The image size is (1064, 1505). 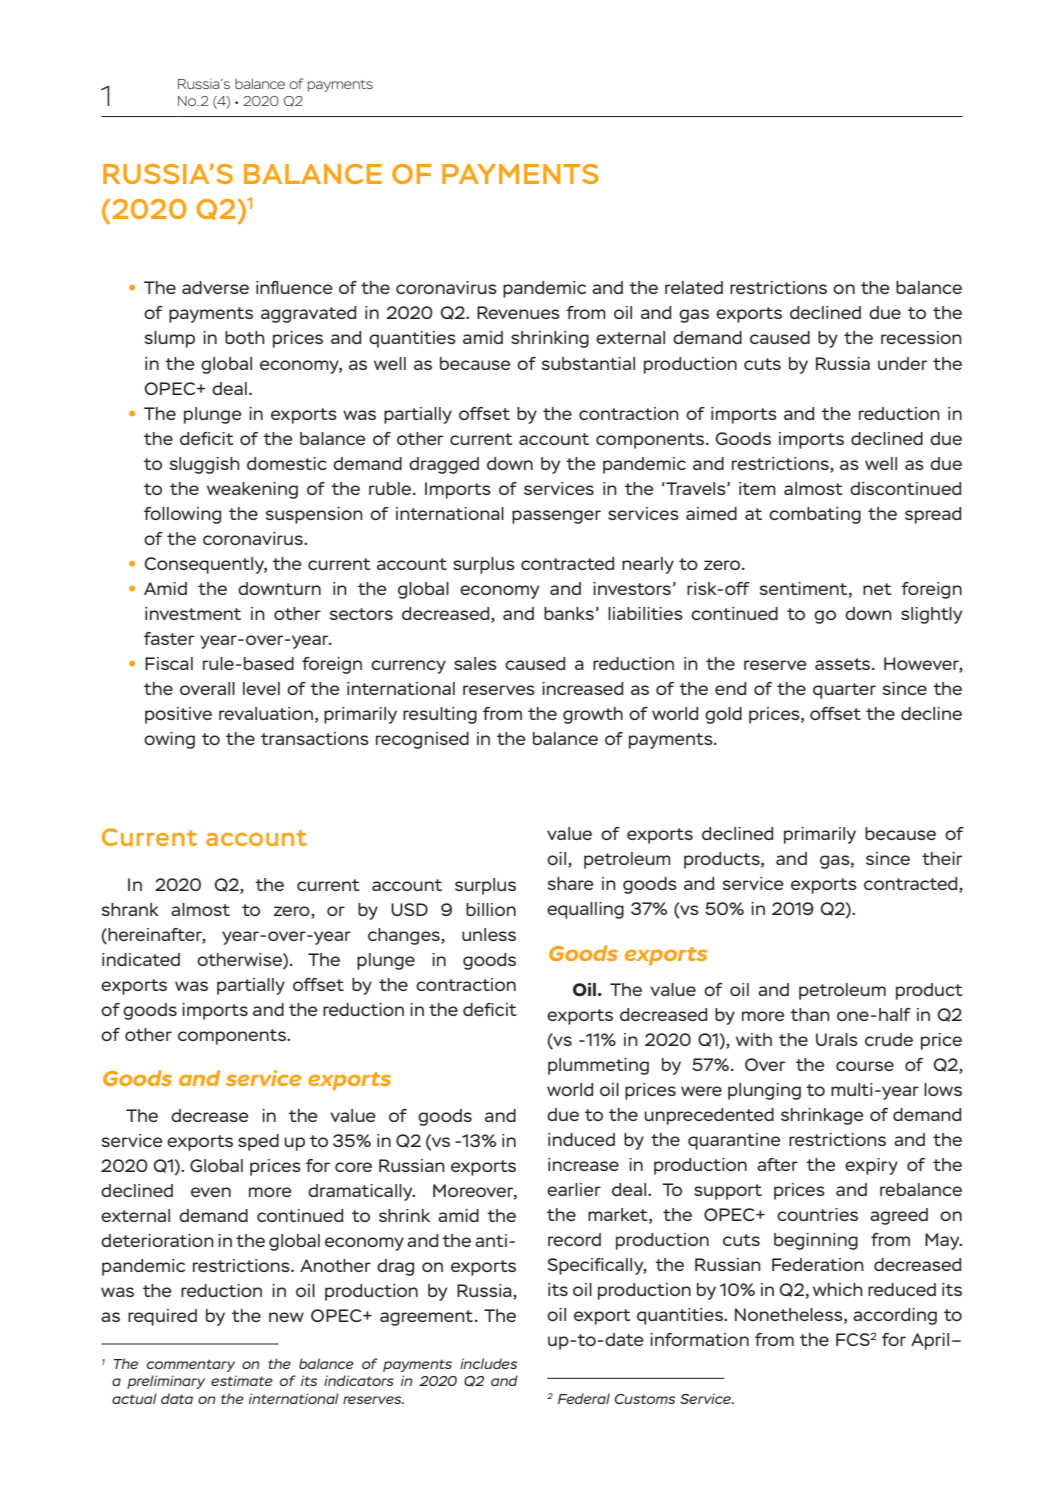 What do you see at coordinates (488, 1363) in the document?
I see `includes` at bounding box center [488, 1363].
